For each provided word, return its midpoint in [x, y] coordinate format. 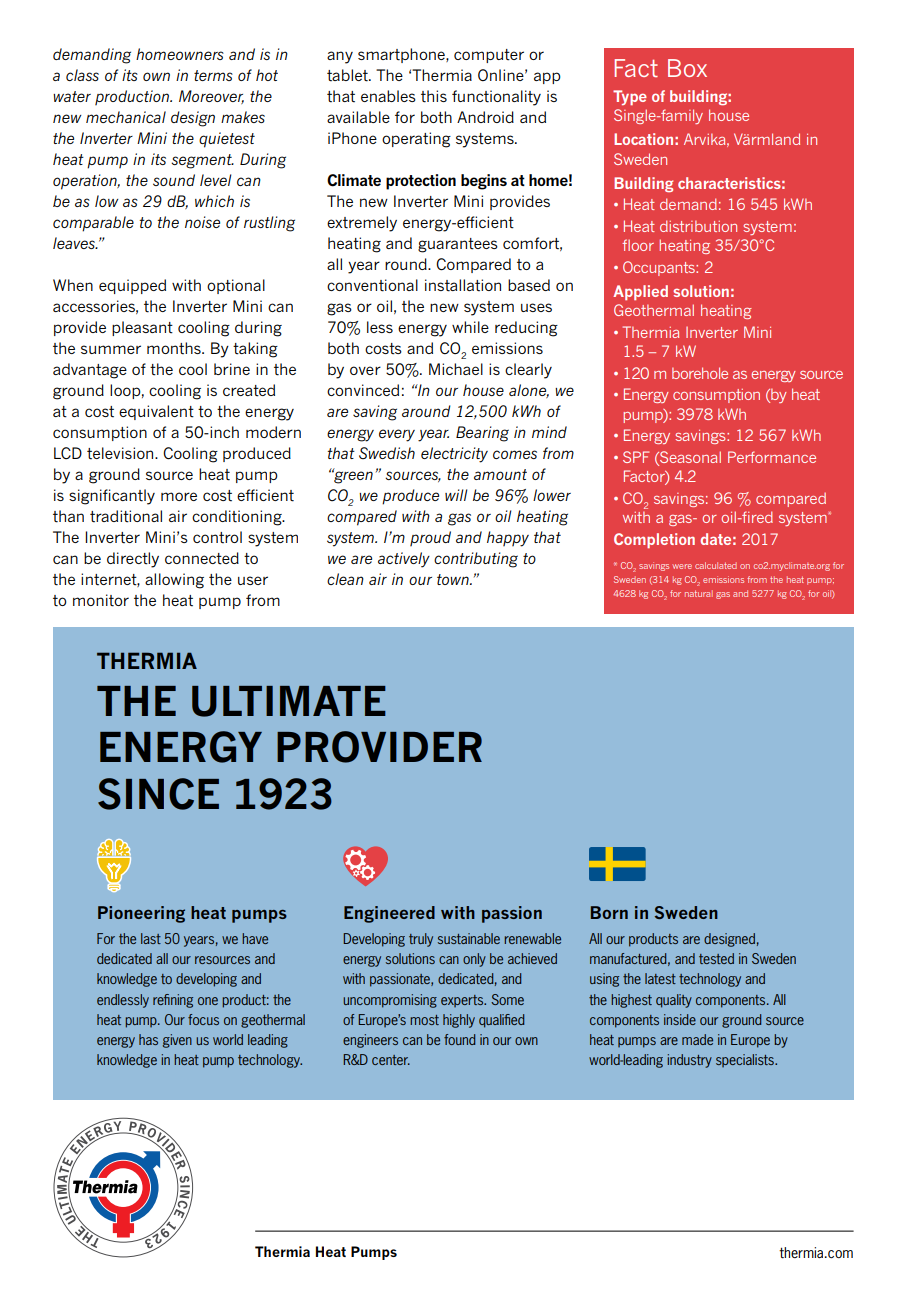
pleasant [142, 328]
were [682, 566]
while [470, 327]
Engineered [389, 914]
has [148, 1039]
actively [404, 560]
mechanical [126, 117]
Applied [640, 292]
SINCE [158, 794]
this [434, 96]
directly [133, 560]
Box [687, 68]
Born [609, 912]
